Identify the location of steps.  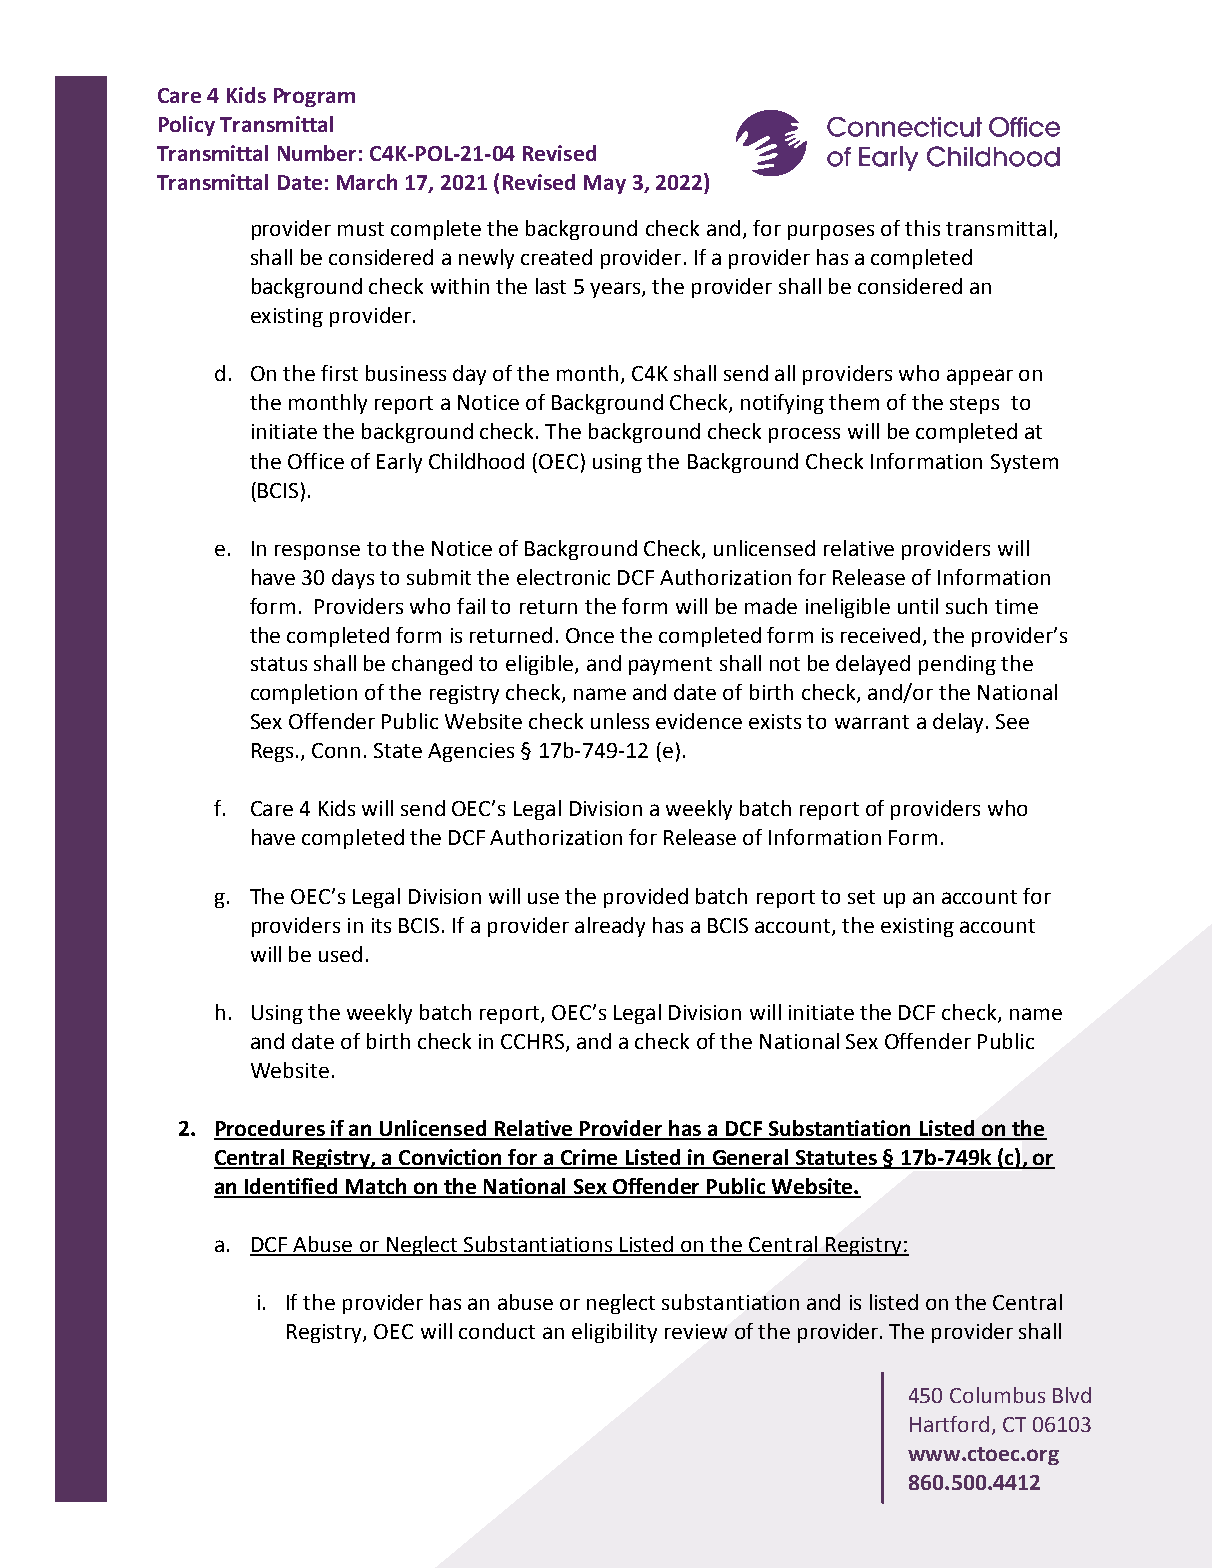
(974, 405).
